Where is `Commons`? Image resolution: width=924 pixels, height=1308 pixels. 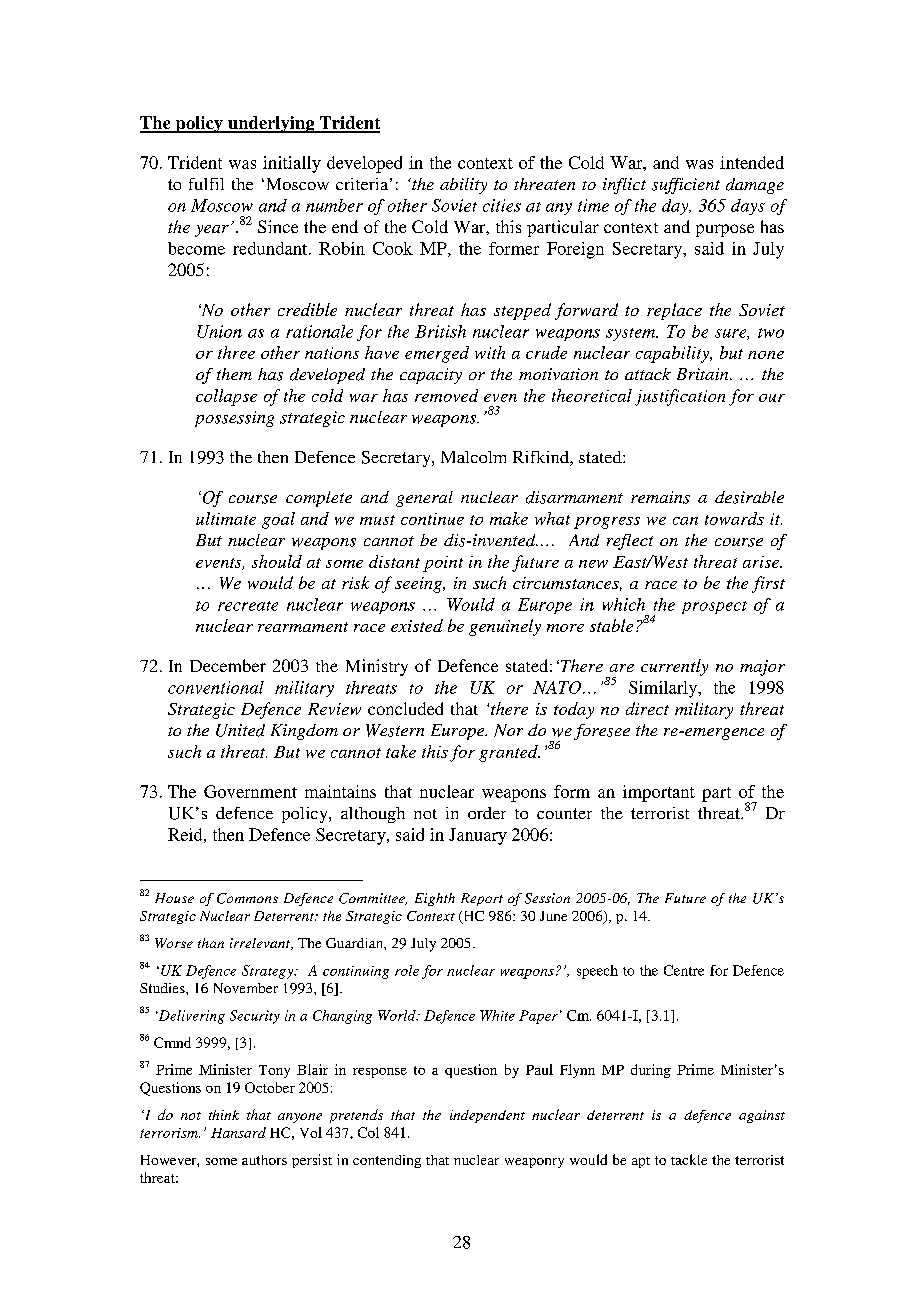
Commons is located at coordinates (247, 898).
